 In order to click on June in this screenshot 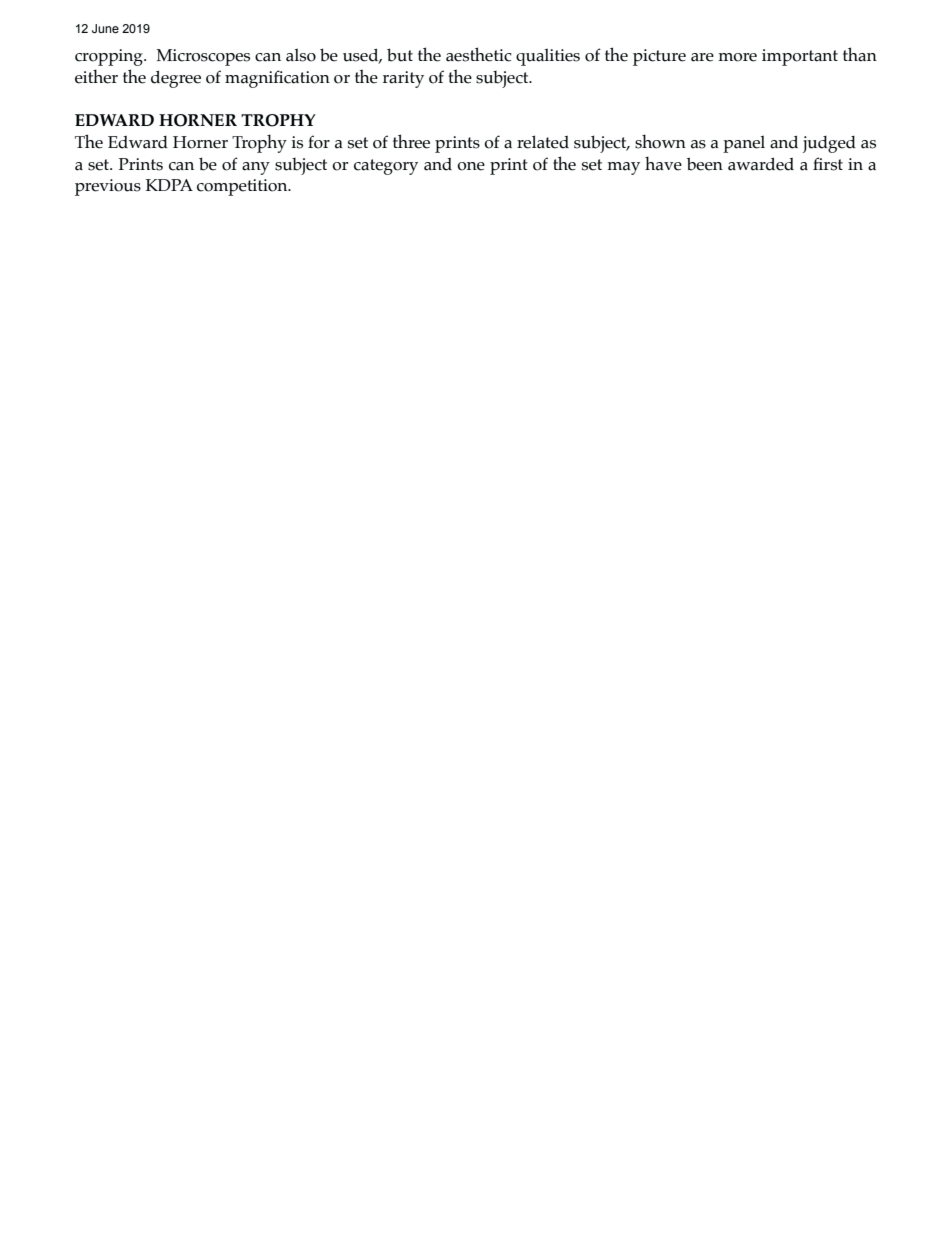, I will do `click(105, 28)`.
